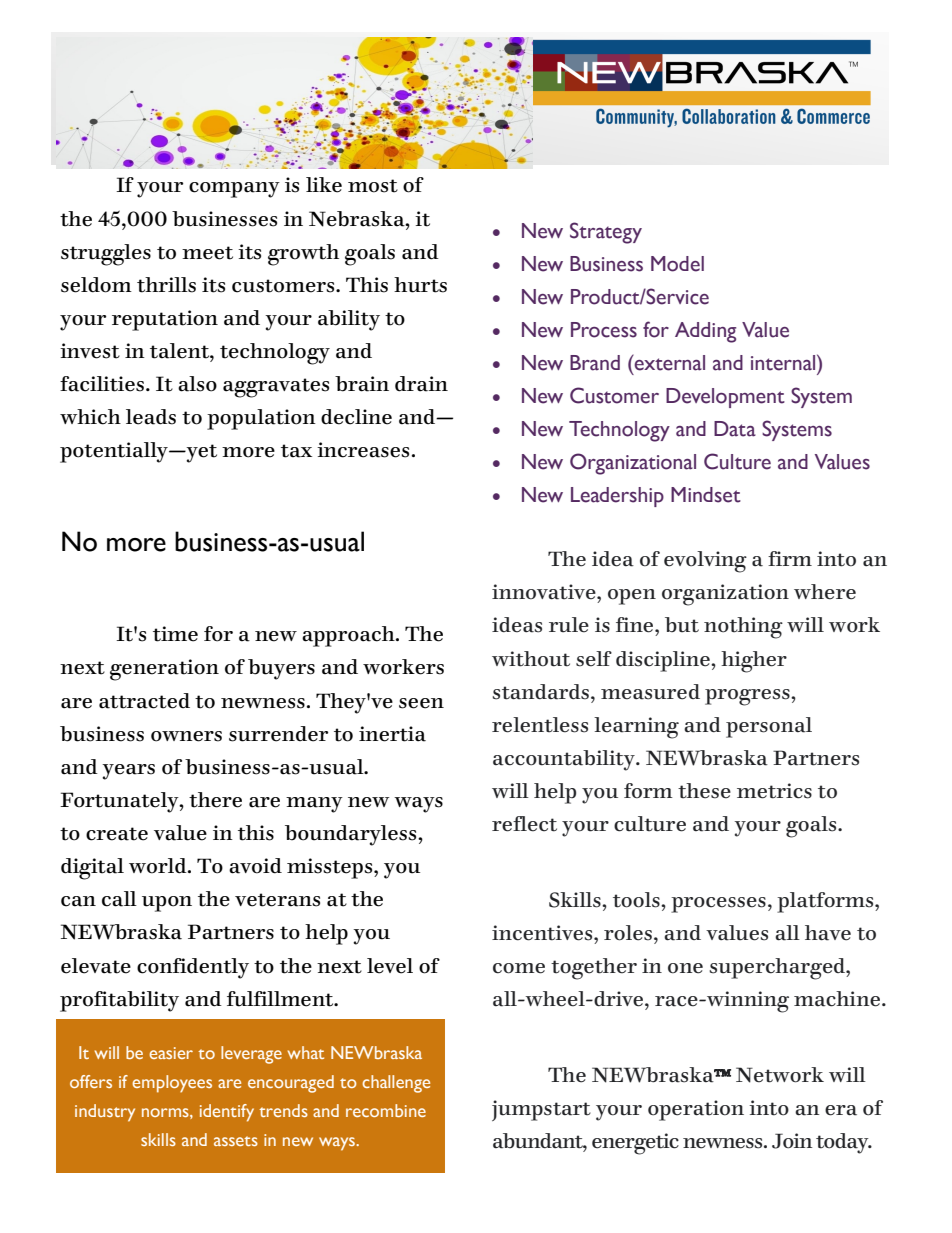 Image resolution: width=952 pixels, height=1233 pixels. What do you see at coordinates (524, 824) in the screenshot?
I see `reflect` at bounding box center [524, 824].
